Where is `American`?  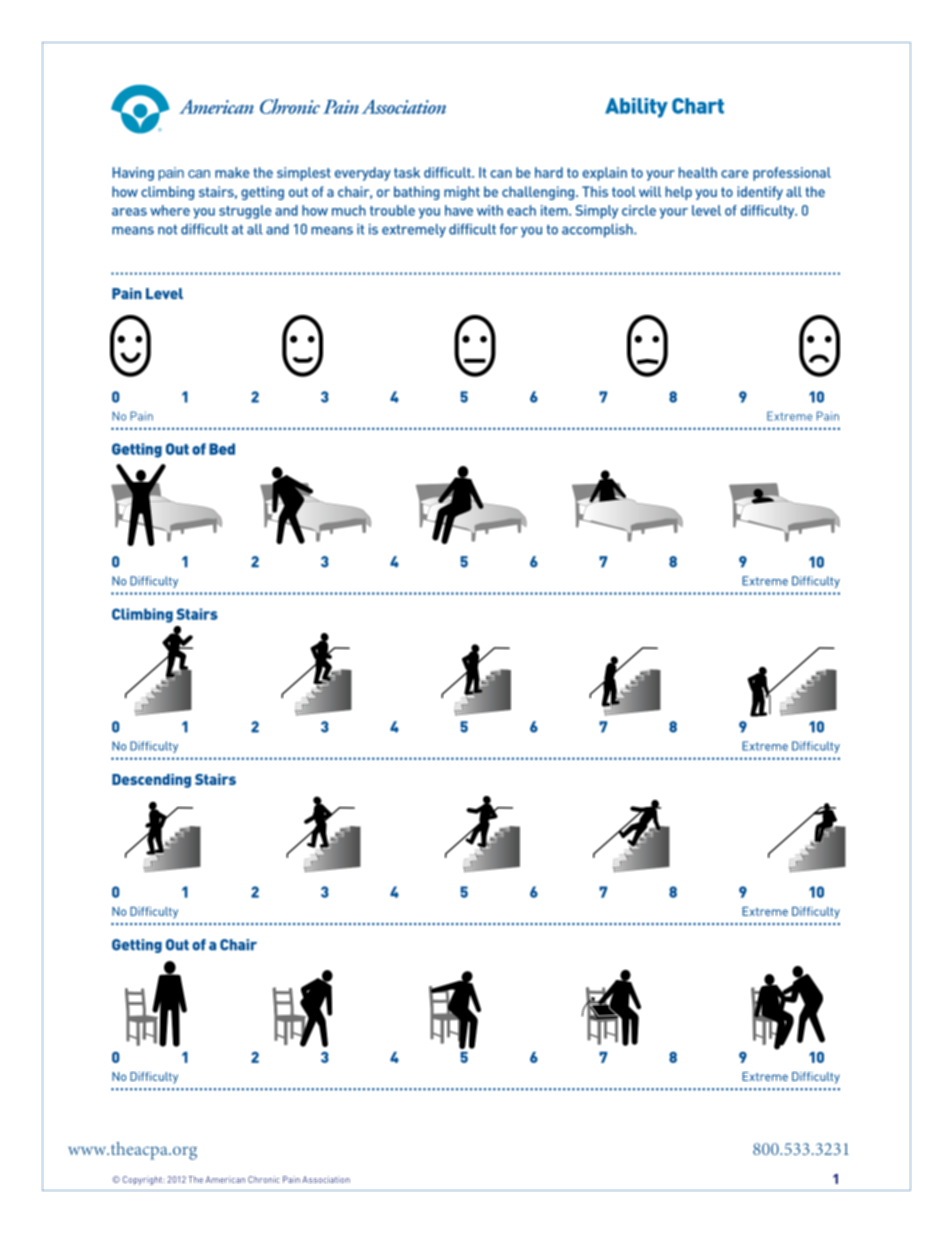 American is located at coordinates (225, 1179).
